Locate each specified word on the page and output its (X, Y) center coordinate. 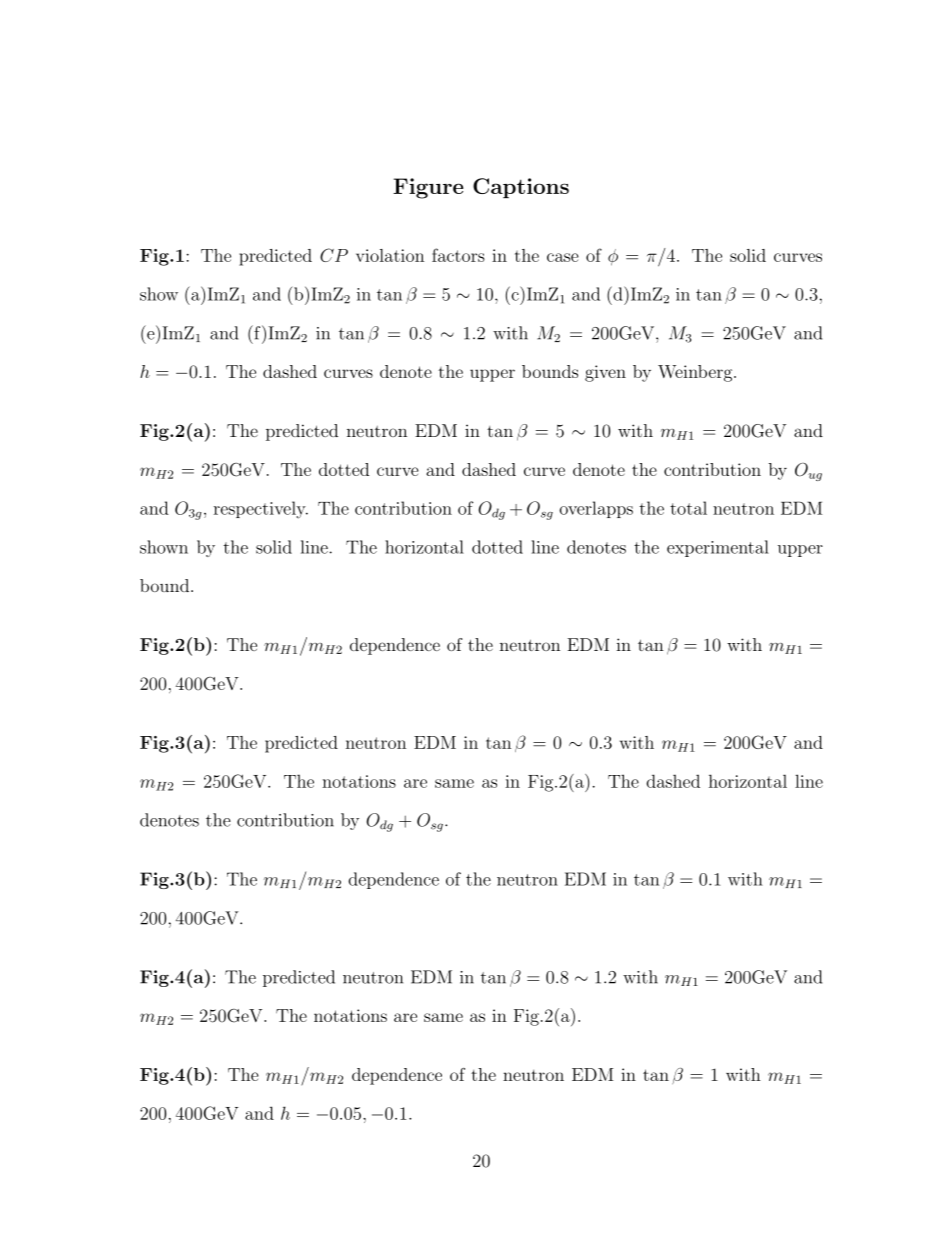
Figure (428, 188)
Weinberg (696, 373)
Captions (521, 188)
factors (458, 255)
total (688, 508)
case (563, 257)
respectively (261, 510)
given (605, 373)
